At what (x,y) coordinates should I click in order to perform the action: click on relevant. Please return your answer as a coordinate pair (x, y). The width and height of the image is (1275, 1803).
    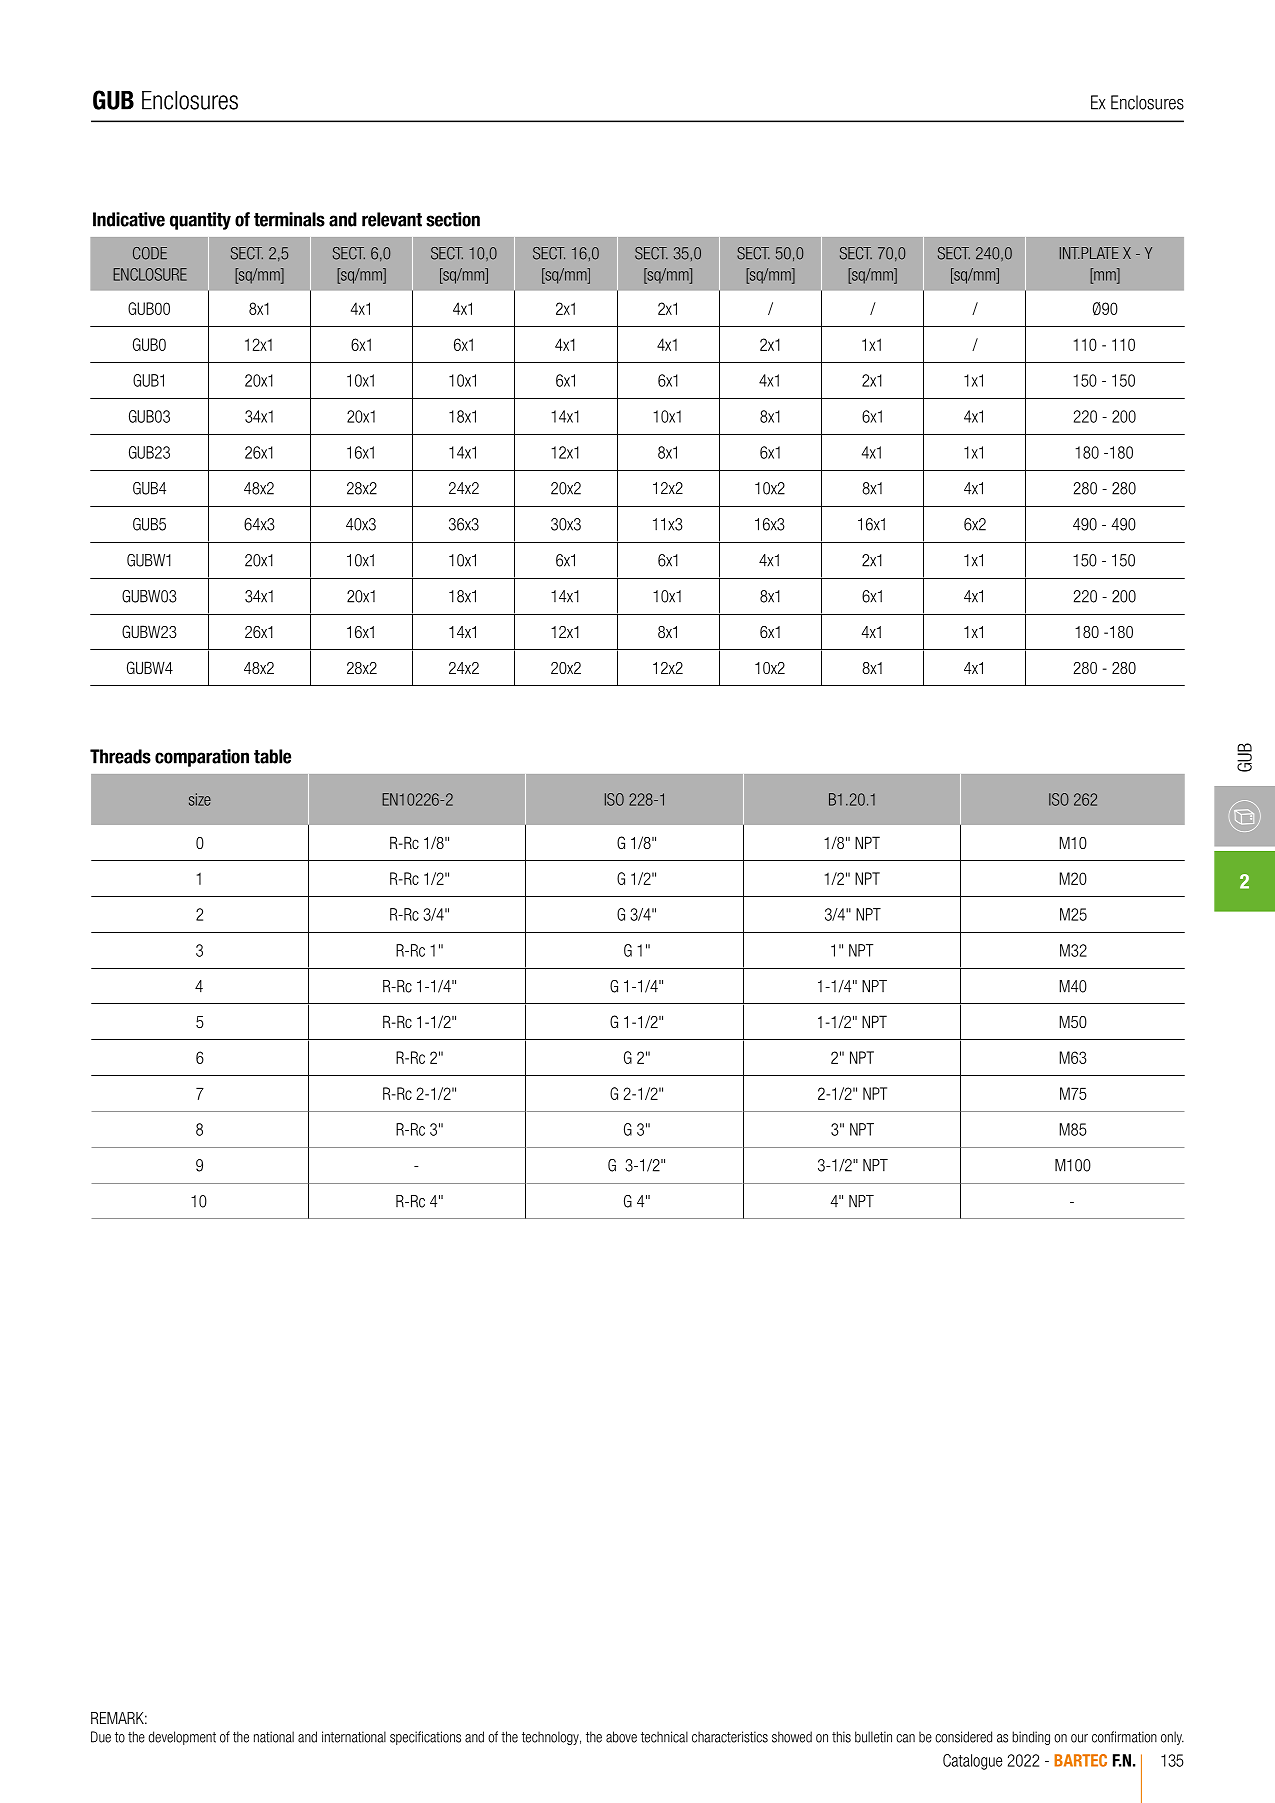
    Looking at the image, I should click on (392, 219).
